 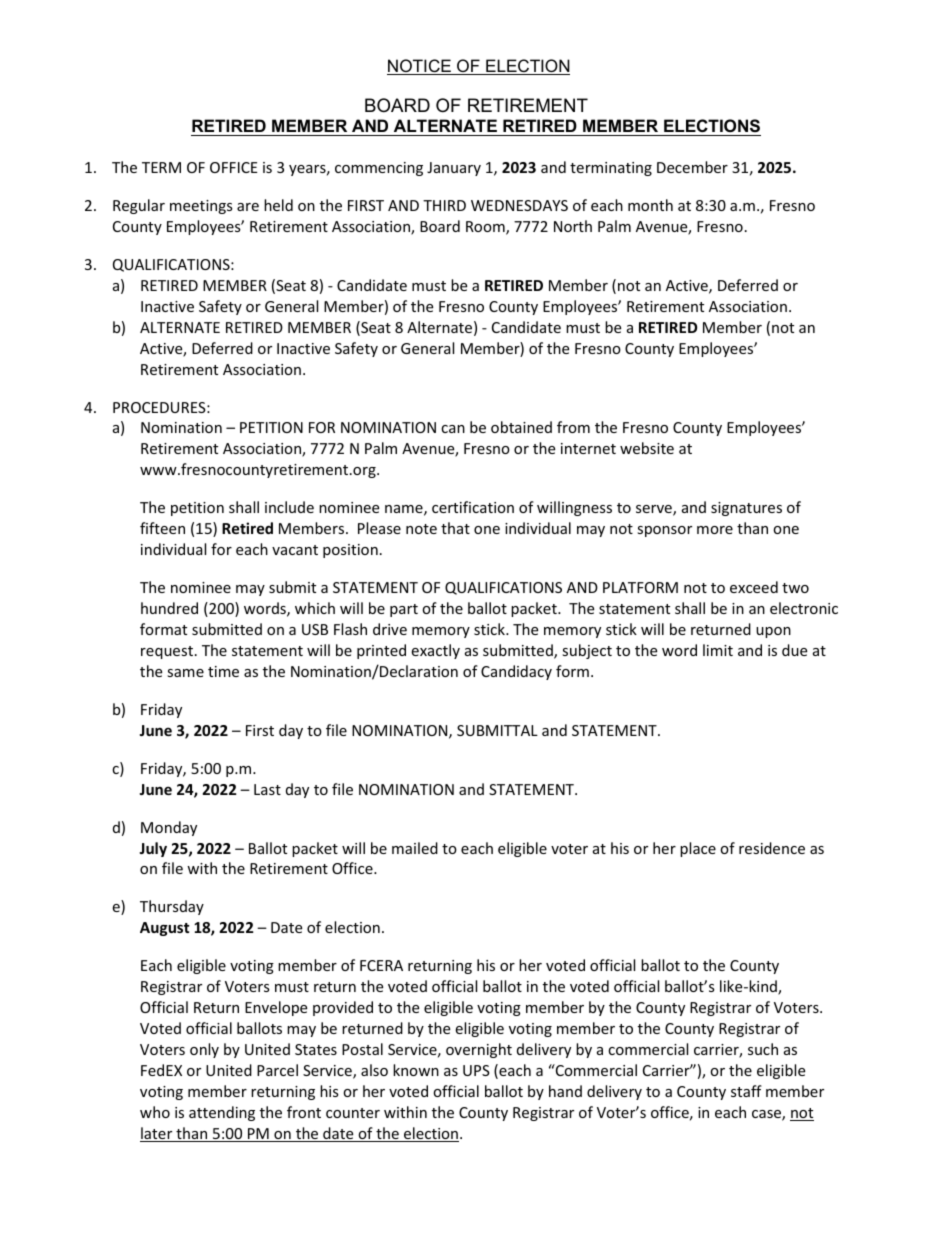 I want to click on exceed, so click(x=754, y=587).
